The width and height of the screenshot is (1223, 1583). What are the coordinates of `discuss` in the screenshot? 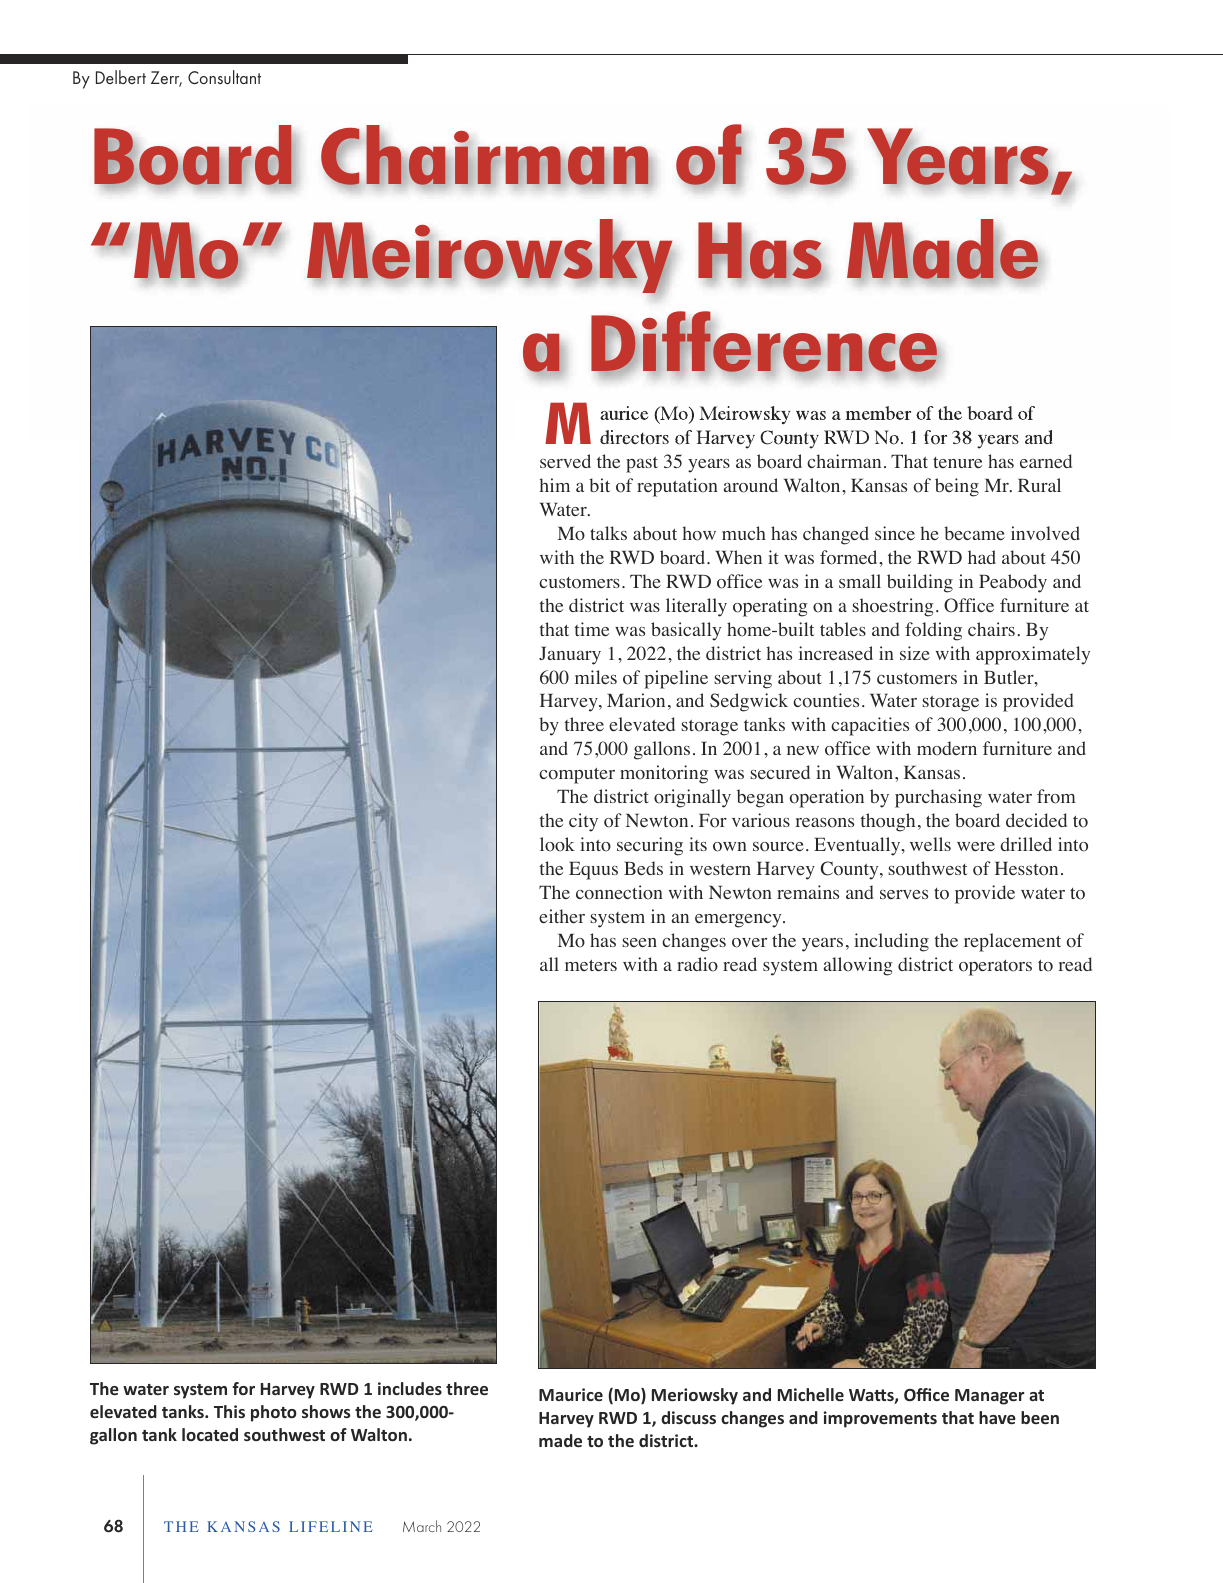 It's located at (688, 1417).
